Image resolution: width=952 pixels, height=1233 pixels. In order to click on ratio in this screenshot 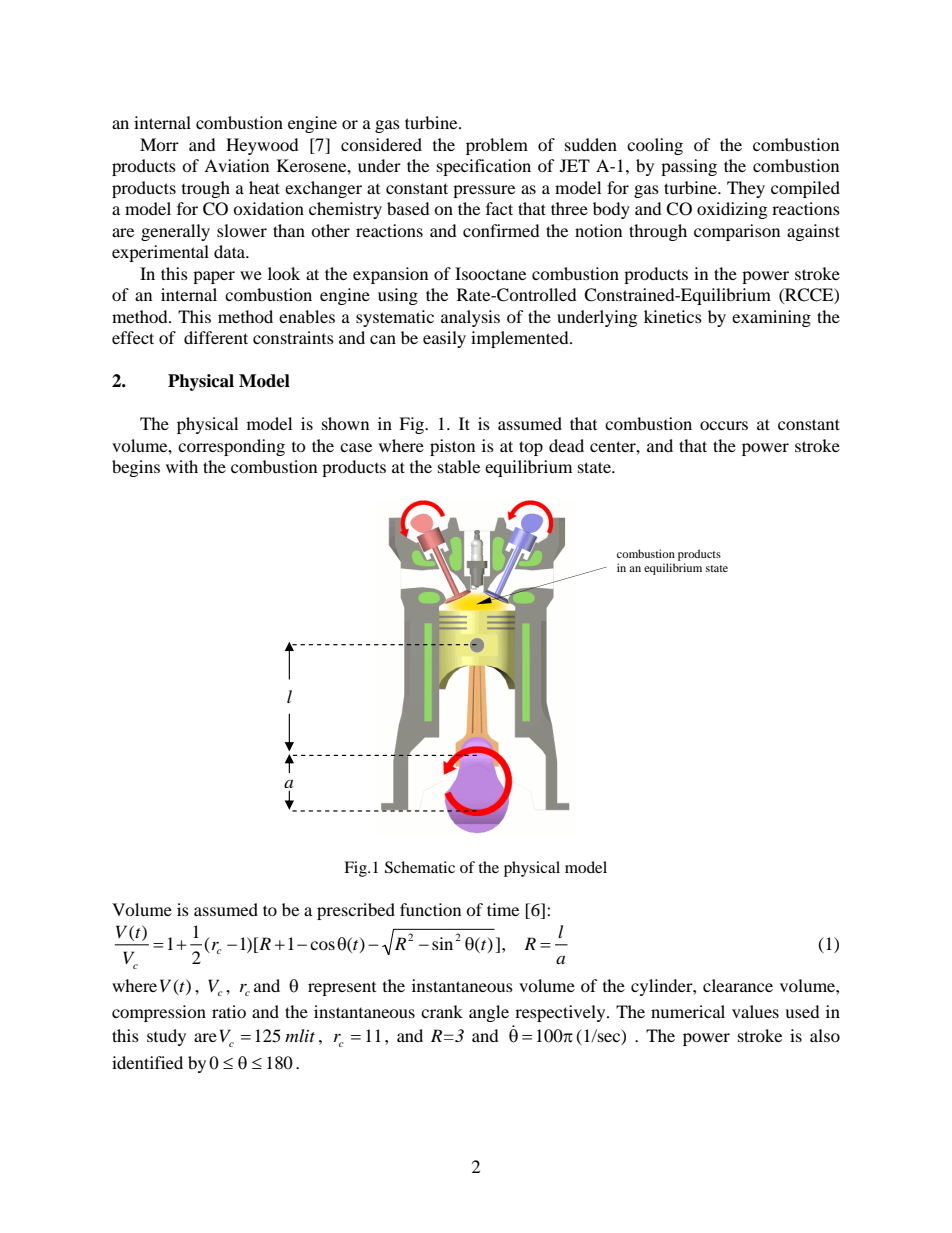, I will do `click(229, 1011)`.
